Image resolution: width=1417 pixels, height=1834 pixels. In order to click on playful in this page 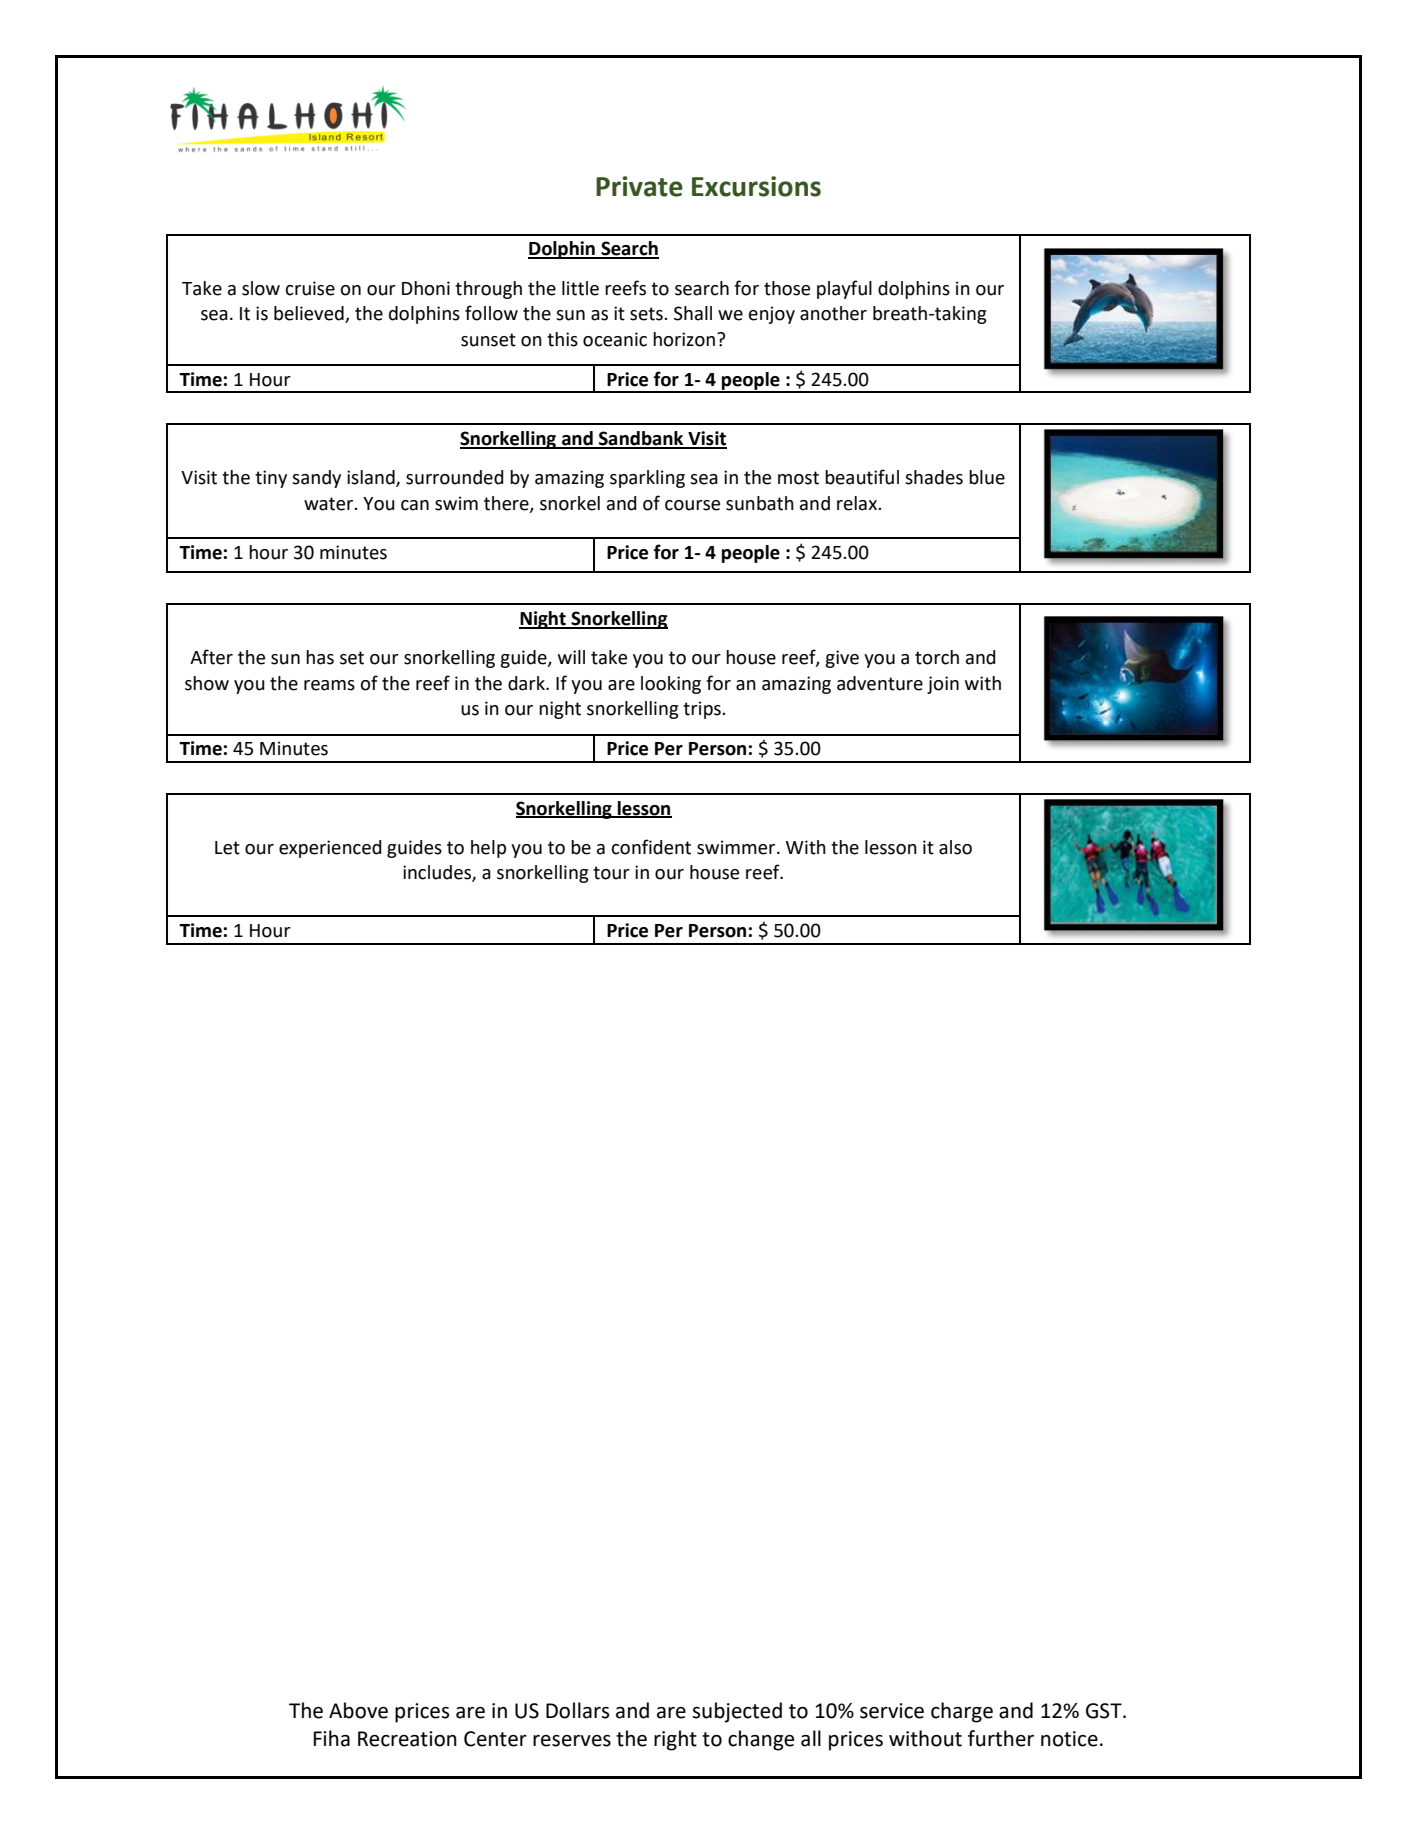, I will do `click(844, 289)`.
